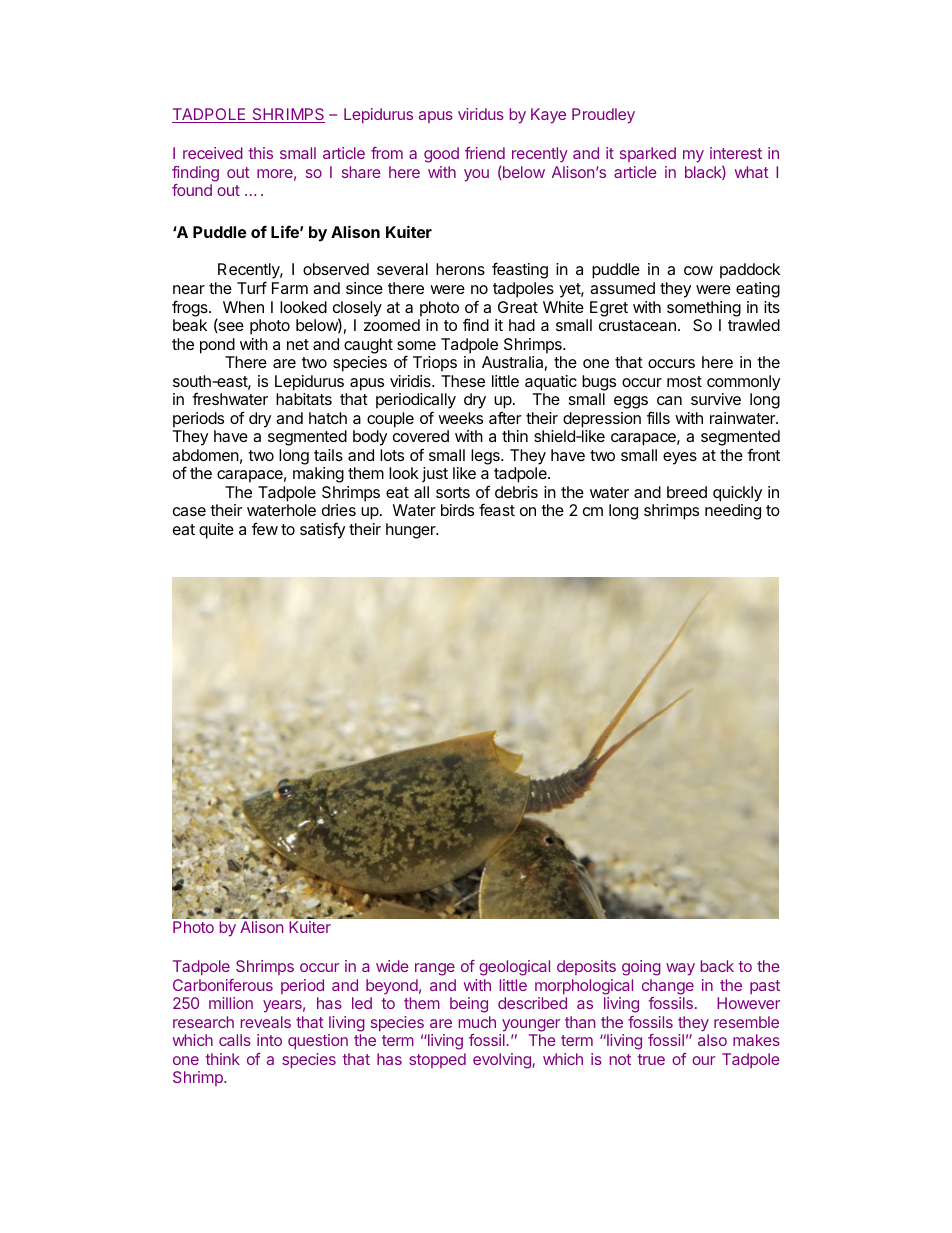  What do you see at coordinates (223, 985) in the document?
I see `Carboniferous` at bounding box center [223, 985].
